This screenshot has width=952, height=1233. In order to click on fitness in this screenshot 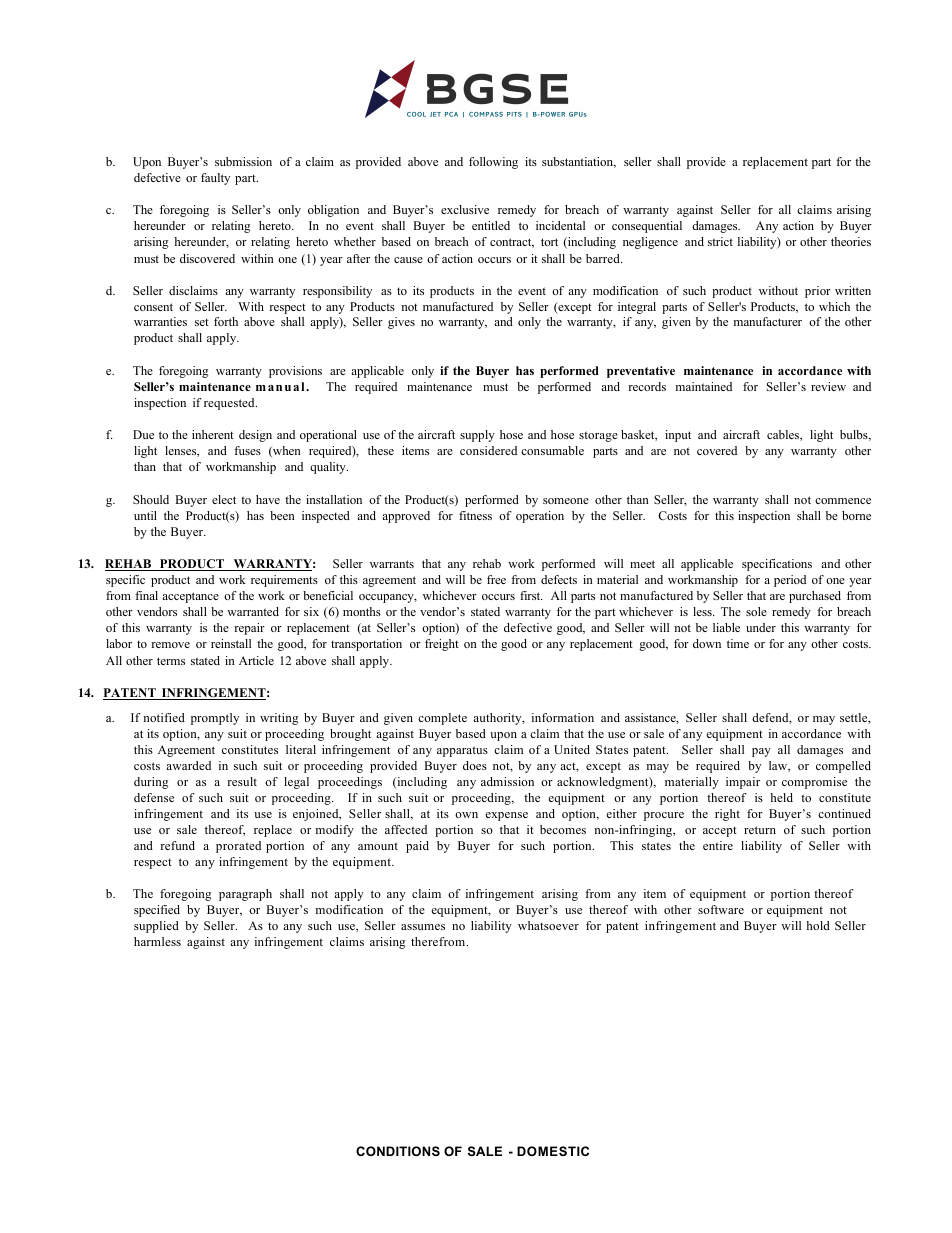, I will do `click(475, 515)`.
